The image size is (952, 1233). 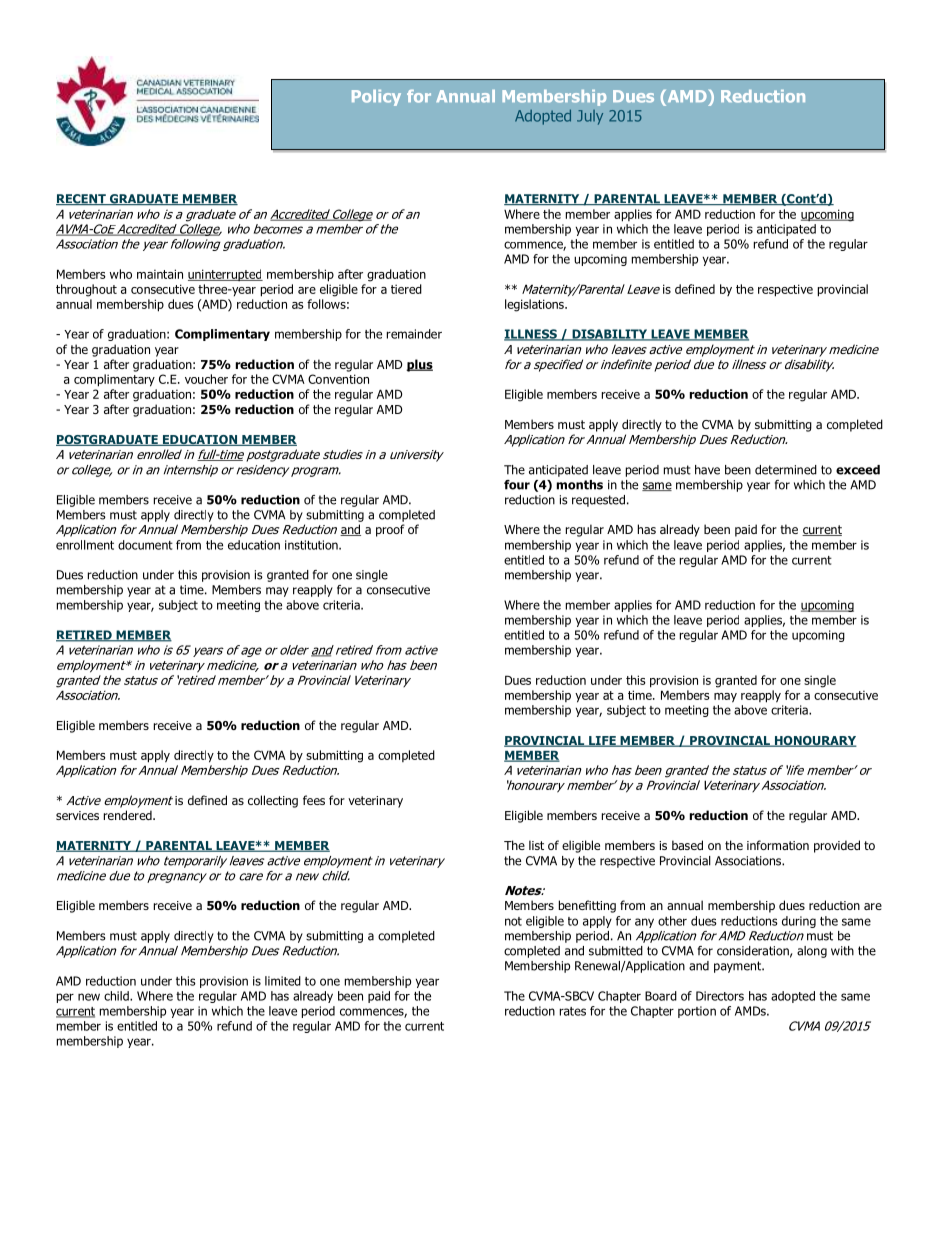 I want to click on RECENT, so click(x=82, y=199).
